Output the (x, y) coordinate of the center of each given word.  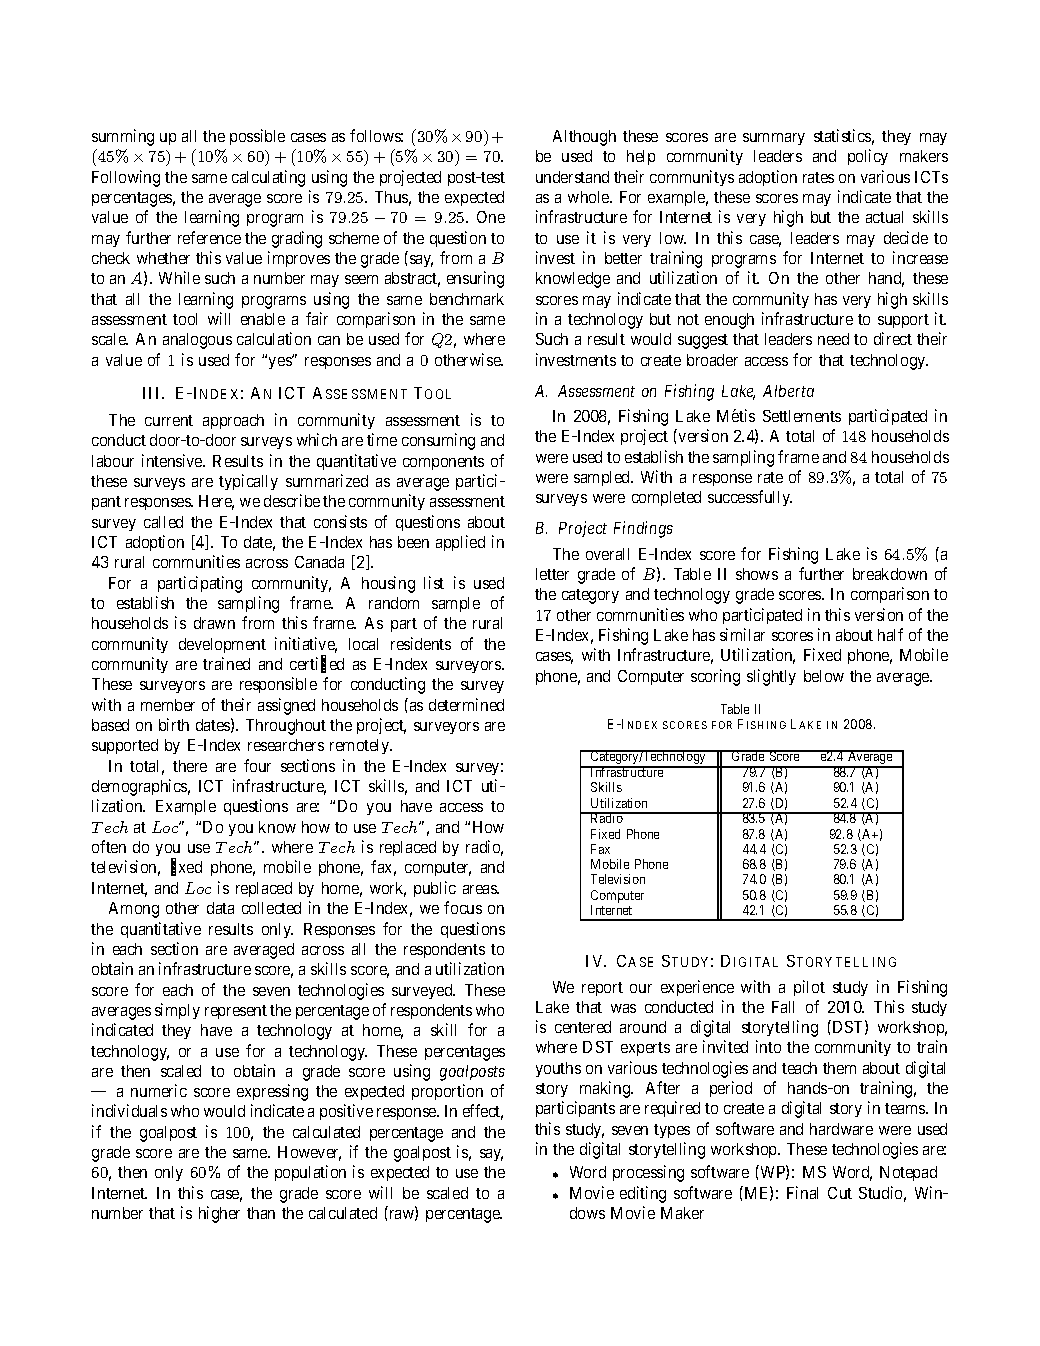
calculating (268, 178)
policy (868, 157)
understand (572, 177)
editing (643, 1194)
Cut (840, 1193)
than (261, 1213)
